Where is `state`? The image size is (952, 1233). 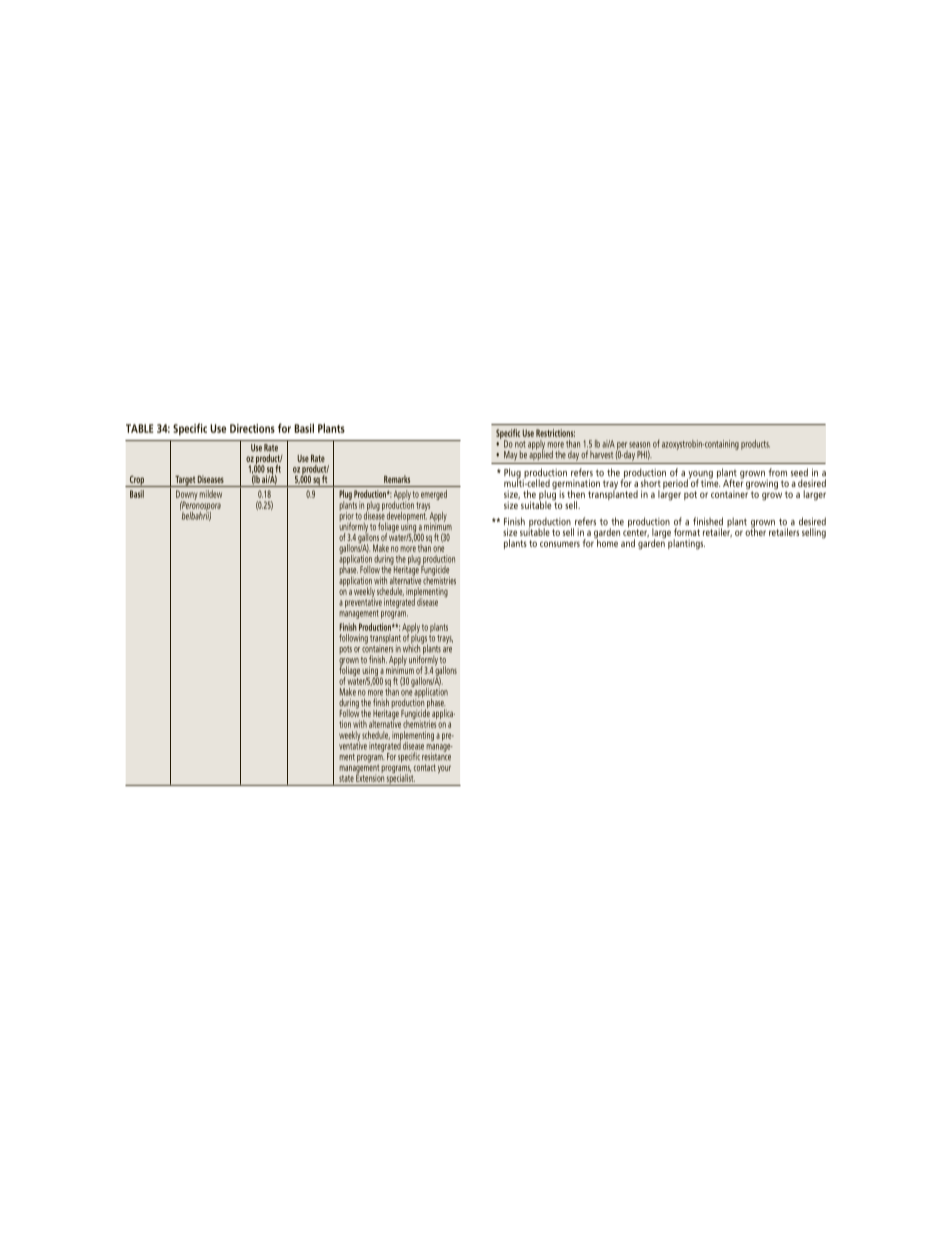
state is located at coordinates (346, 778).
